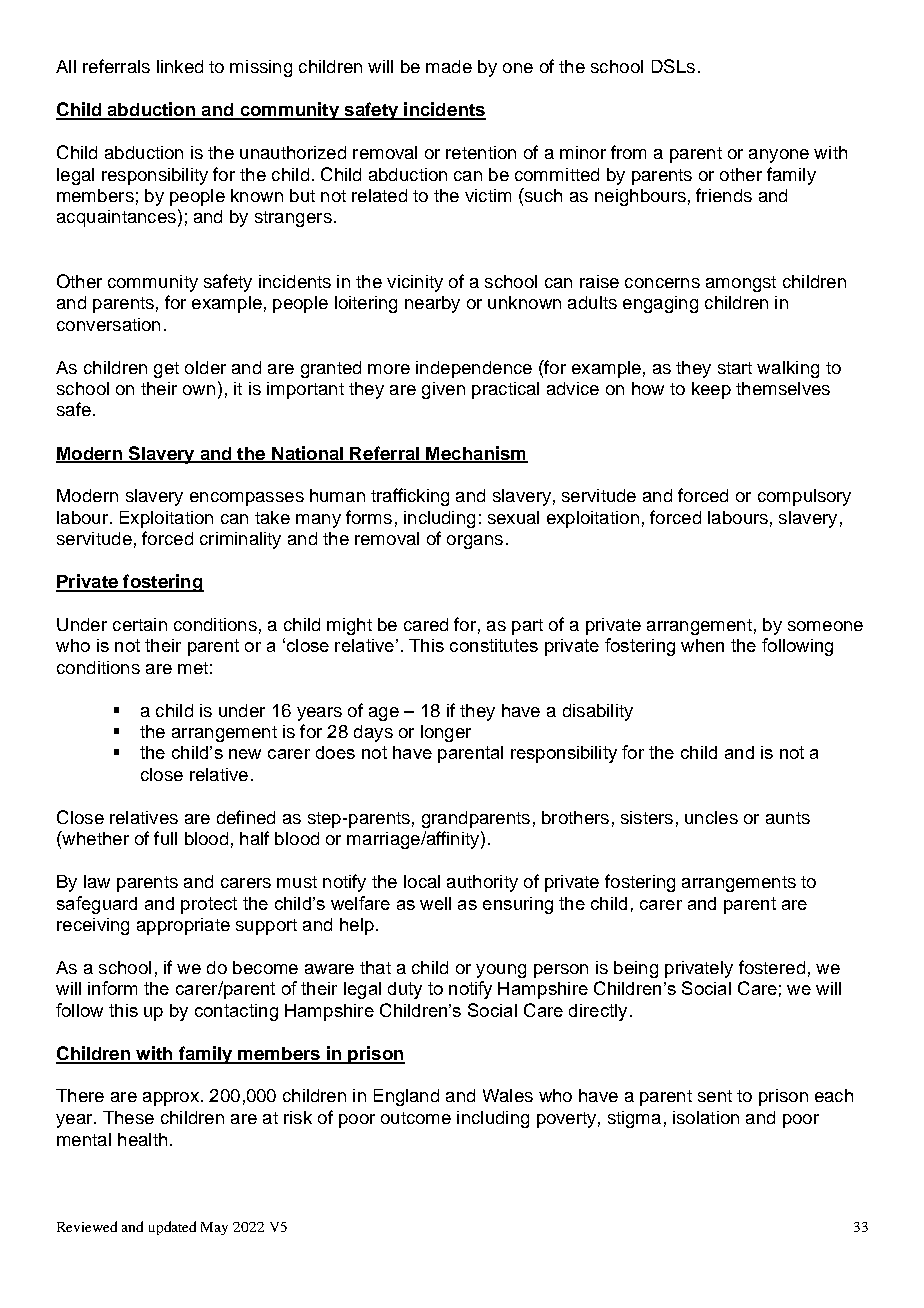  I want to click on encompasses, so click(247, 499).
